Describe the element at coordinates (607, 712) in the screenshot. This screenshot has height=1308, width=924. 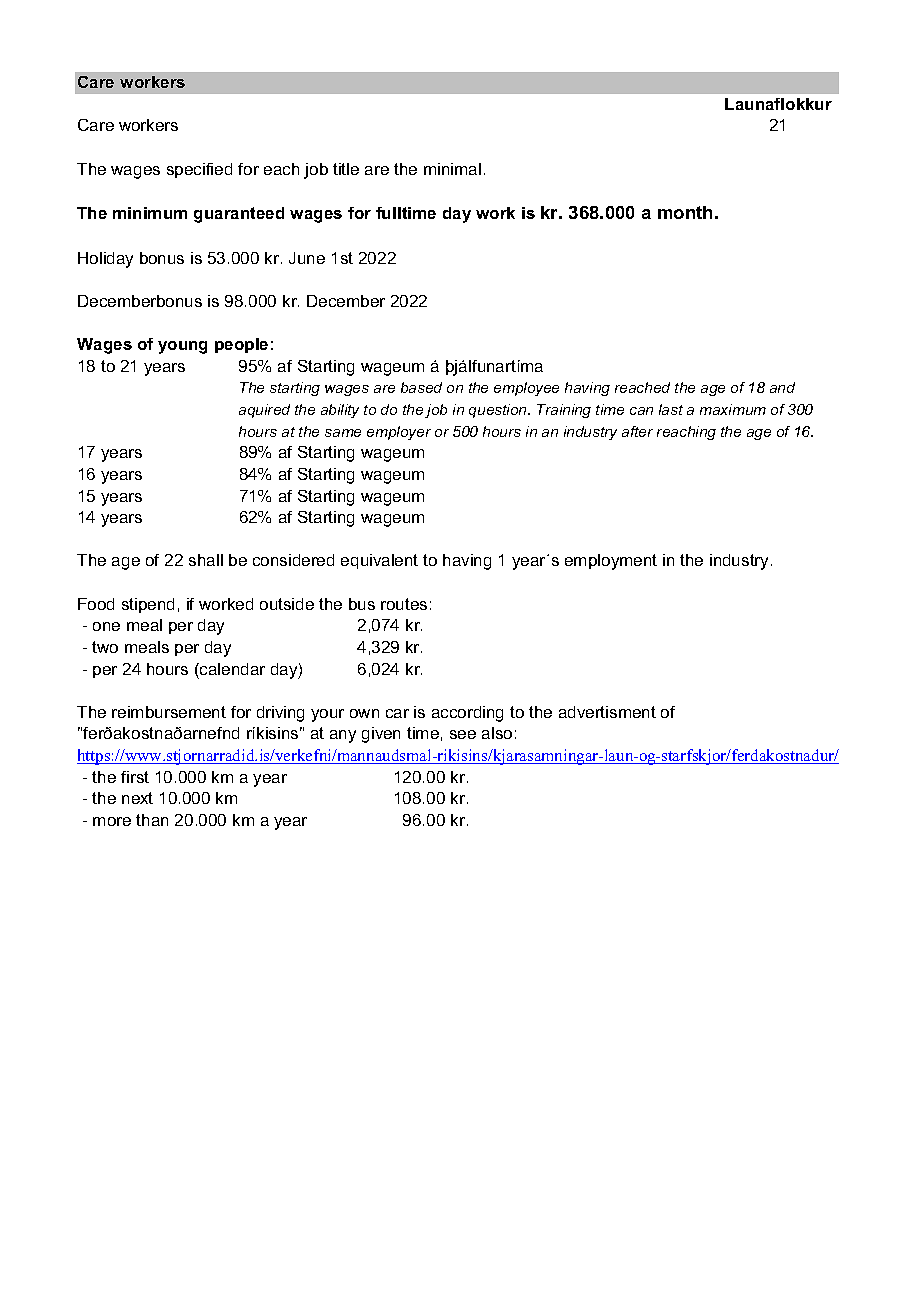
I see `advertisment` at that location.
